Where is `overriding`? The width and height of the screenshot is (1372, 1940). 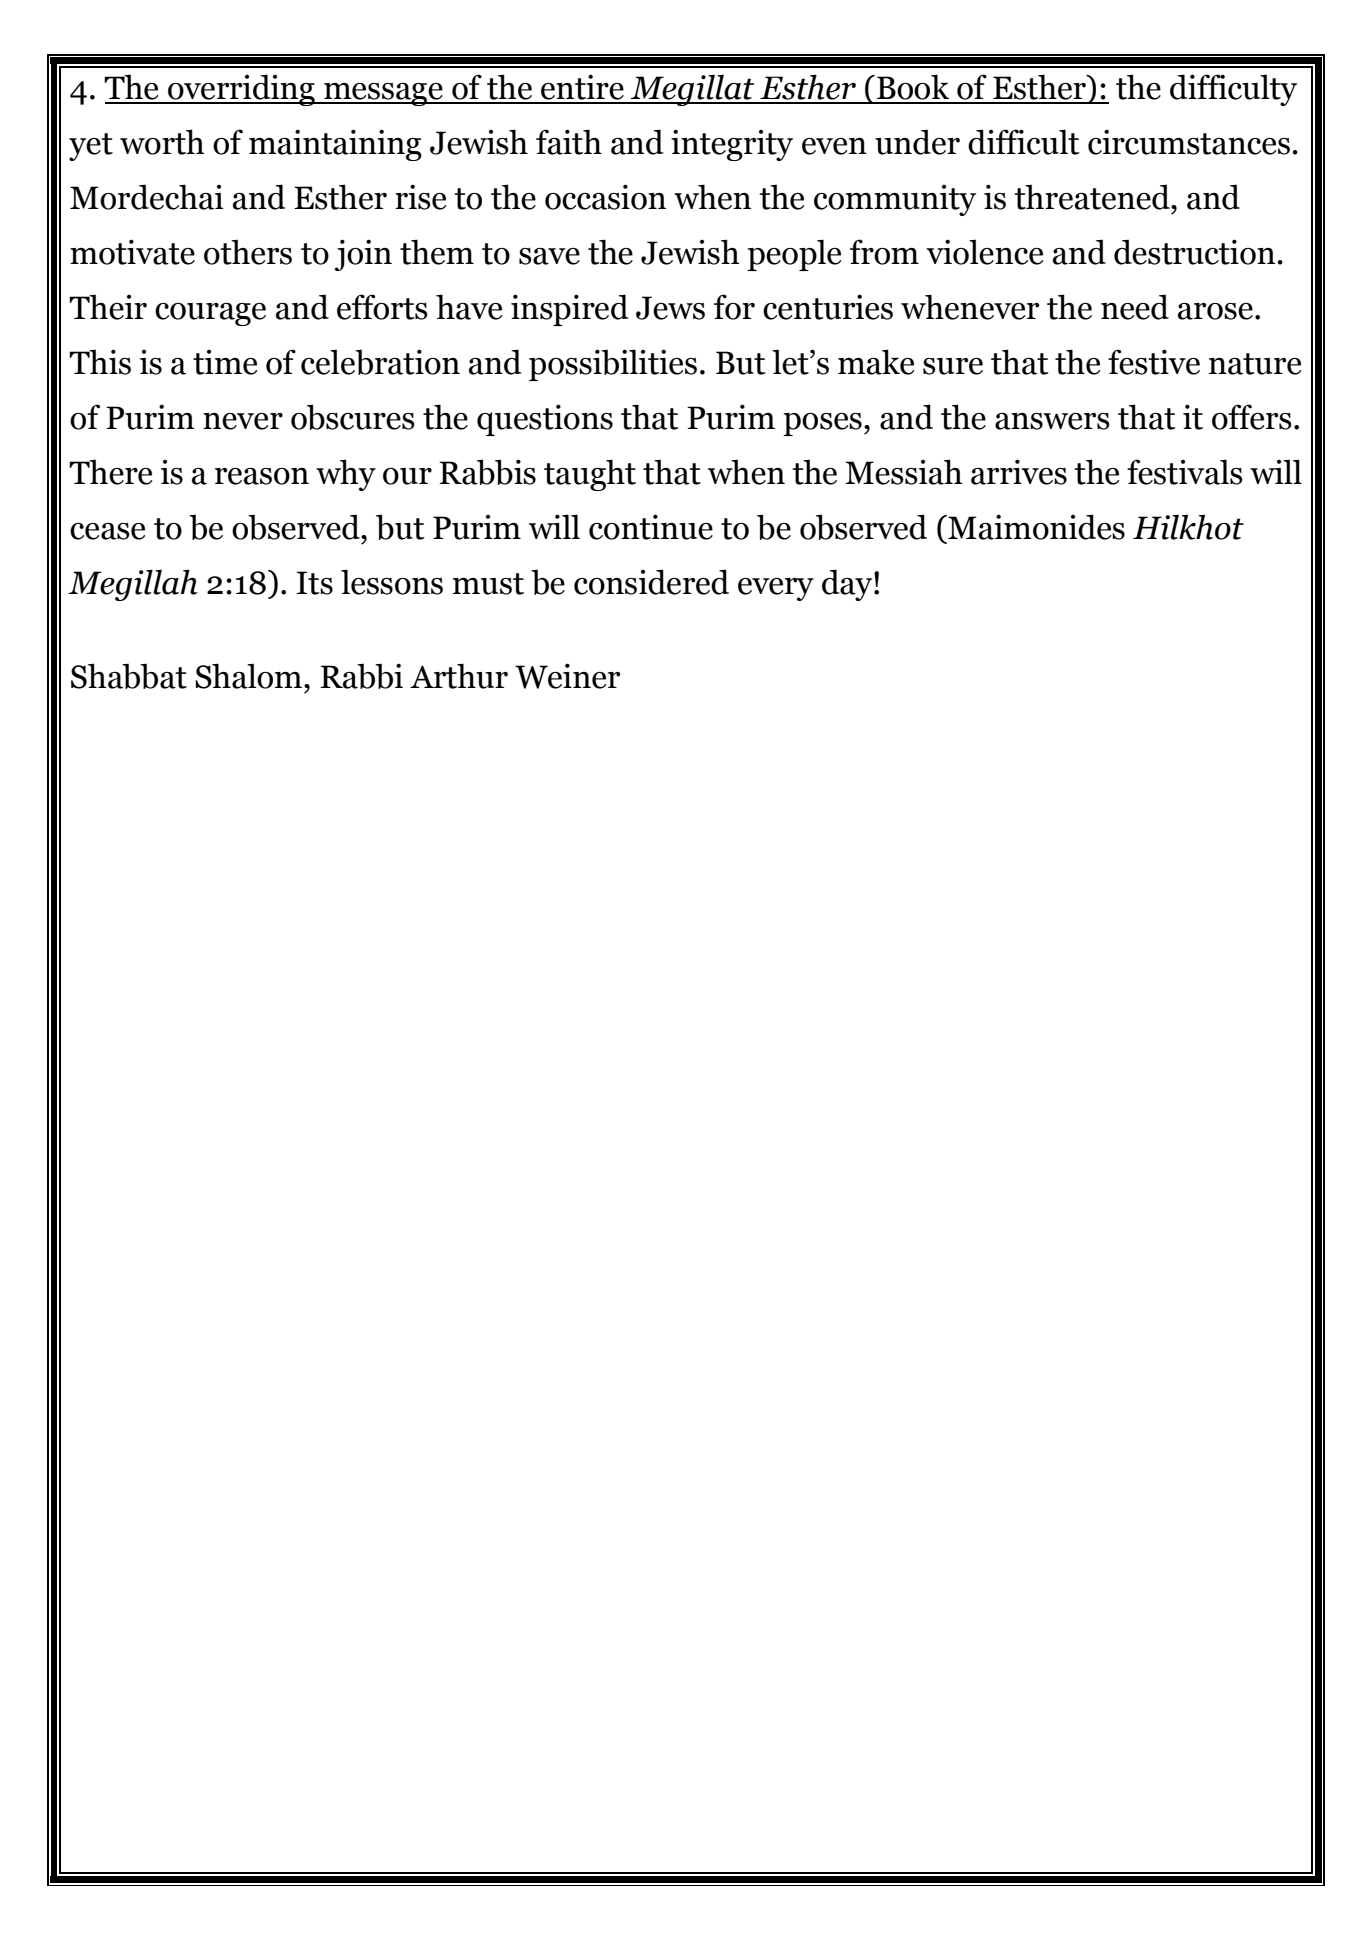 overriding is located at coordinates (241, 90).
